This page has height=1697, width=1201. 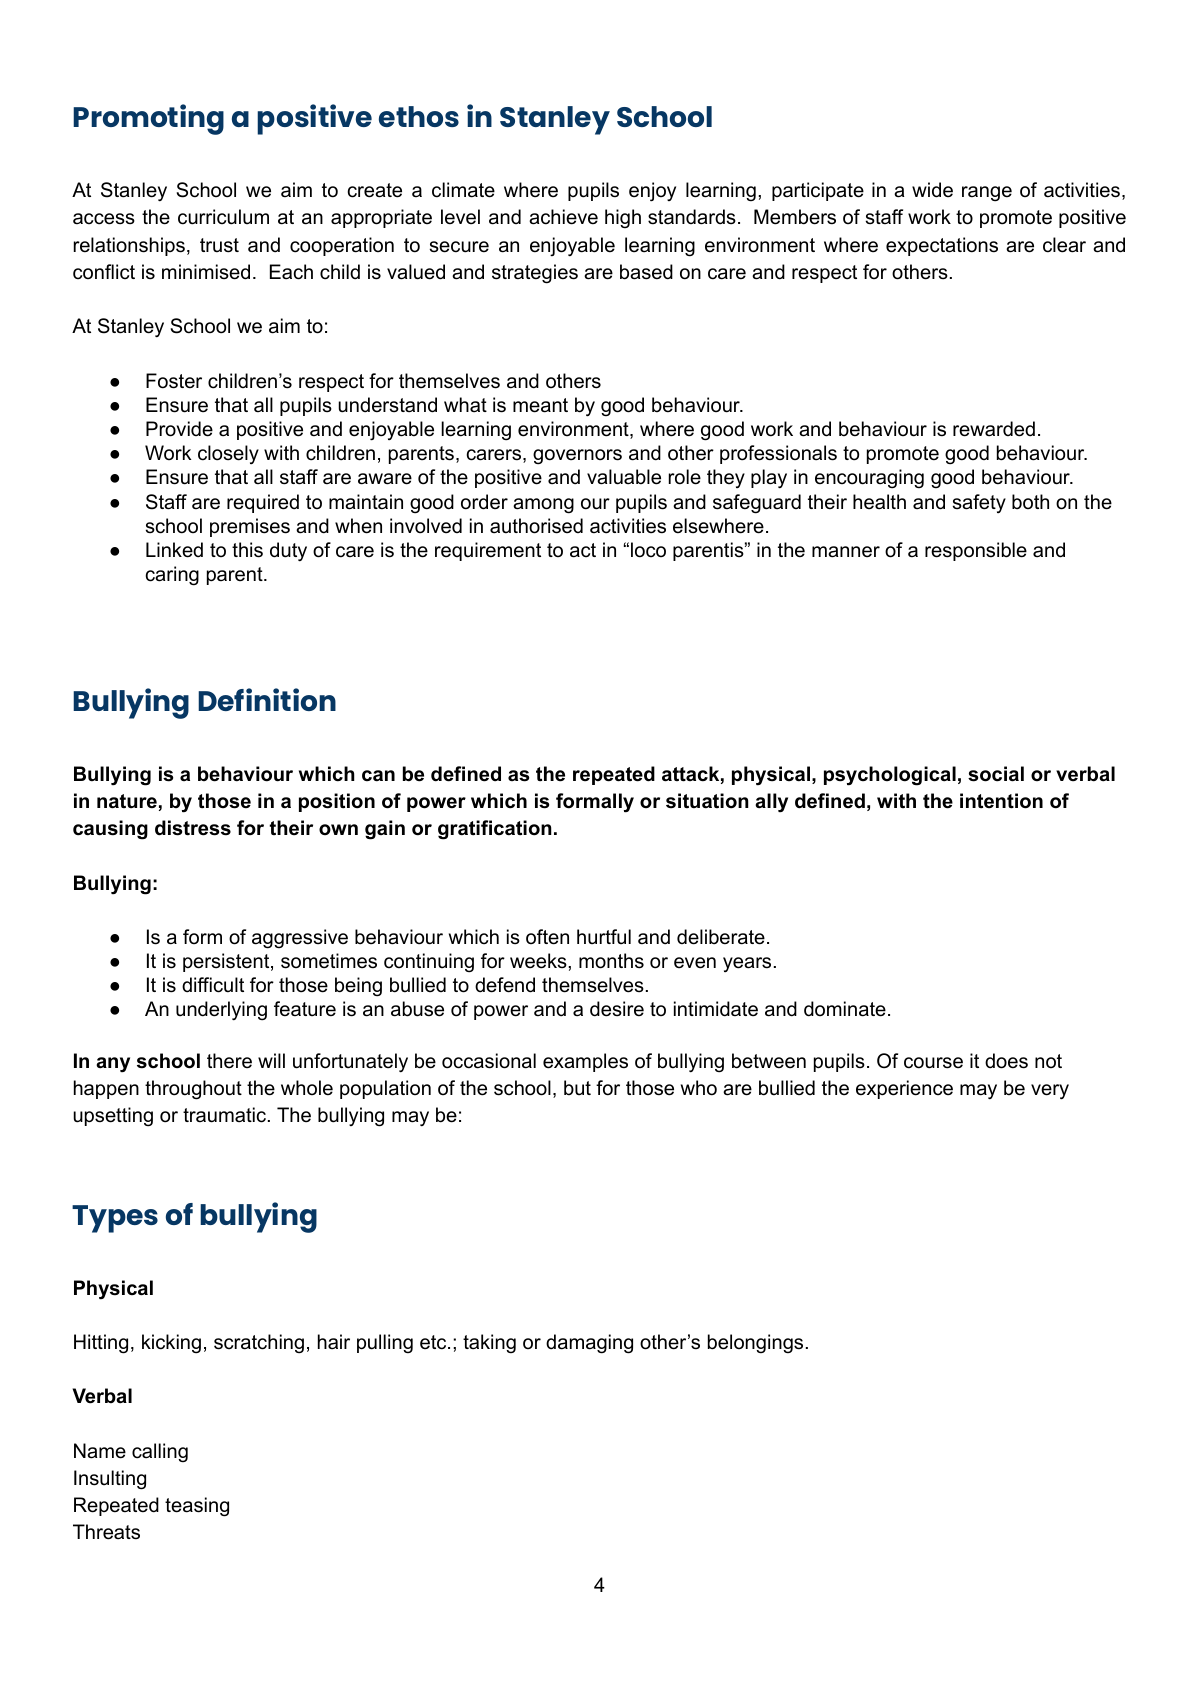 What do you see at coordinates (648, 550) in the page?
I see `loco` at bounding box center [648, 550].
